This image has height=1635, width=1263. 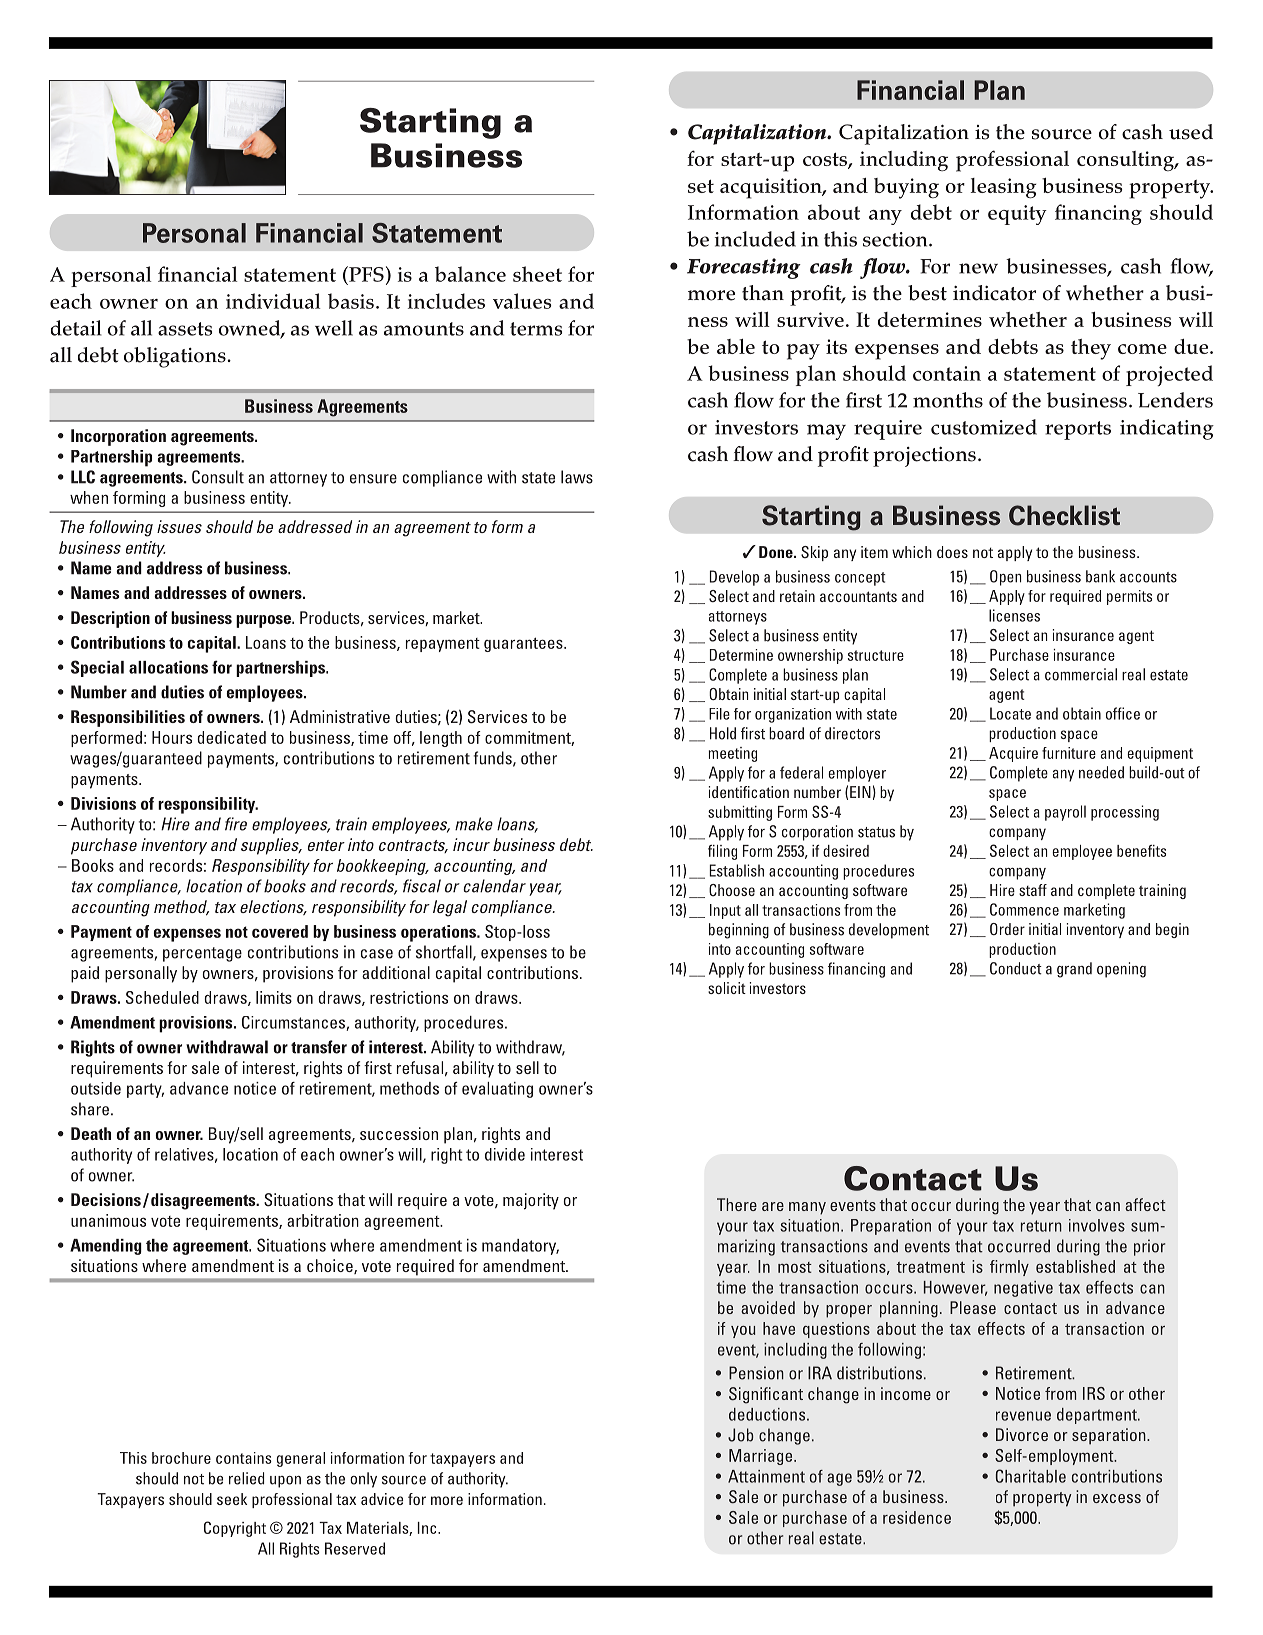 I want to click on majority, so click(x=531, y=1201).
